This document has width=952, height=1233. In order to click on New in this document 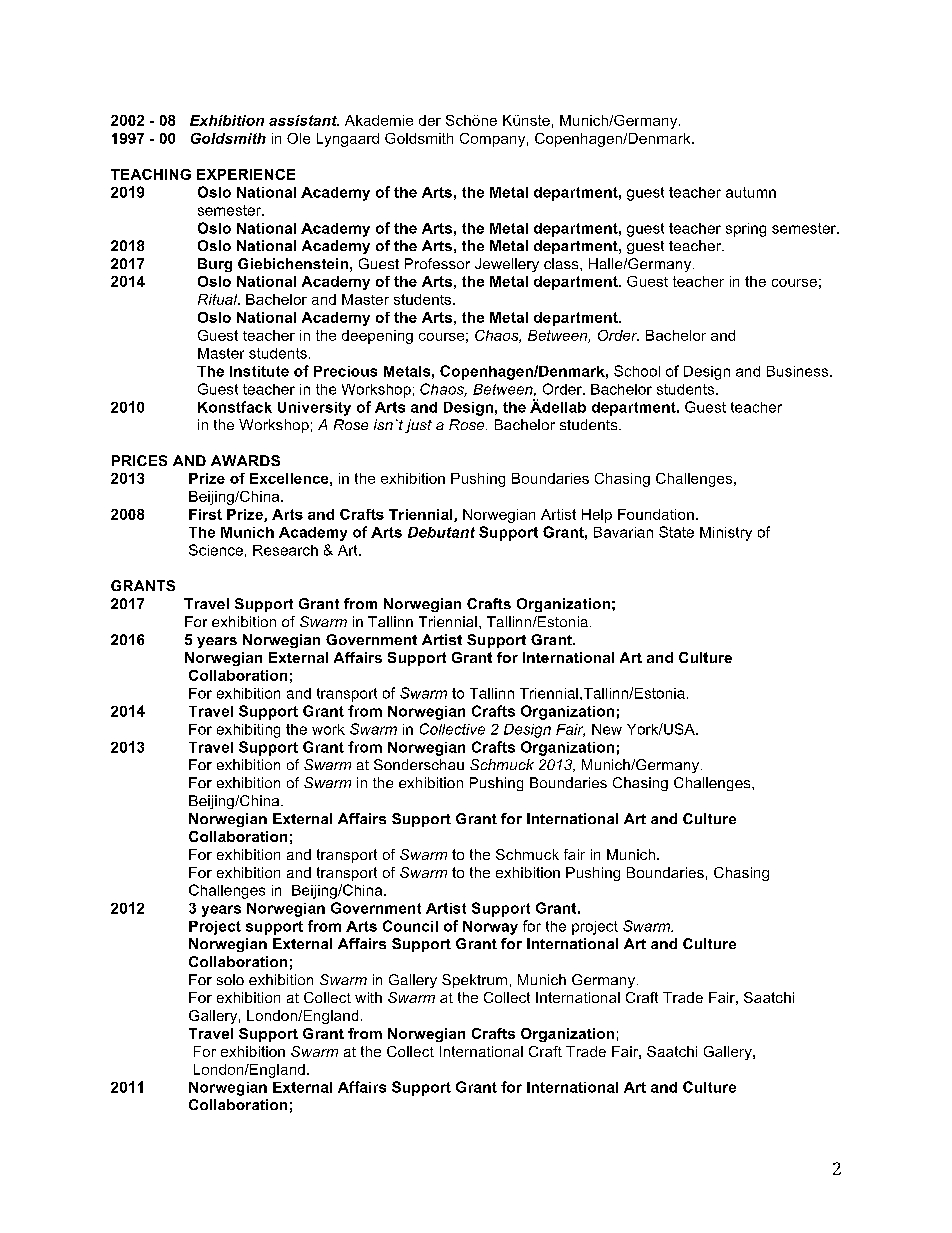, I will do `click(607, 729)`.
